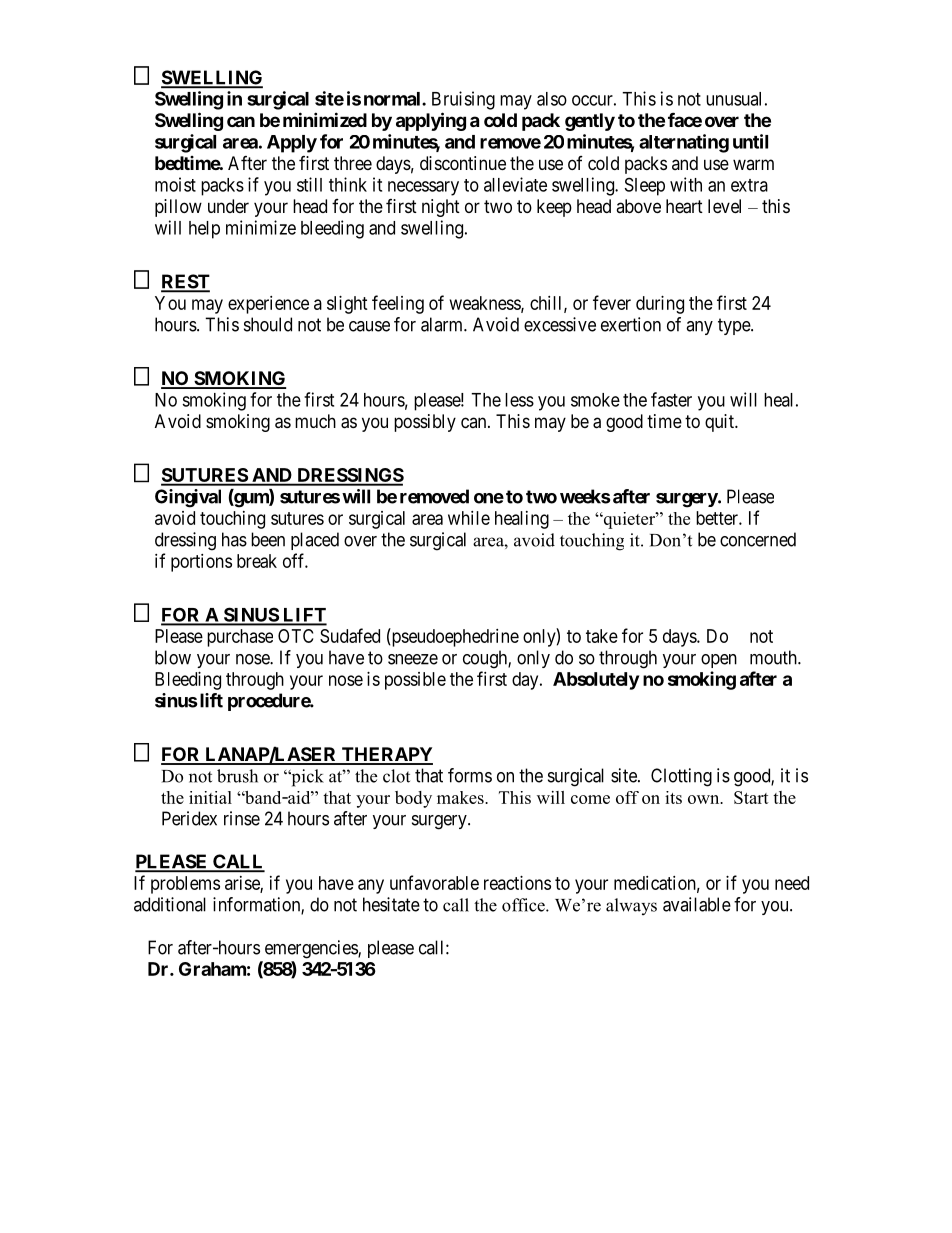 The image size is (952, 1233). I want to click on while, so click(469, 518).
